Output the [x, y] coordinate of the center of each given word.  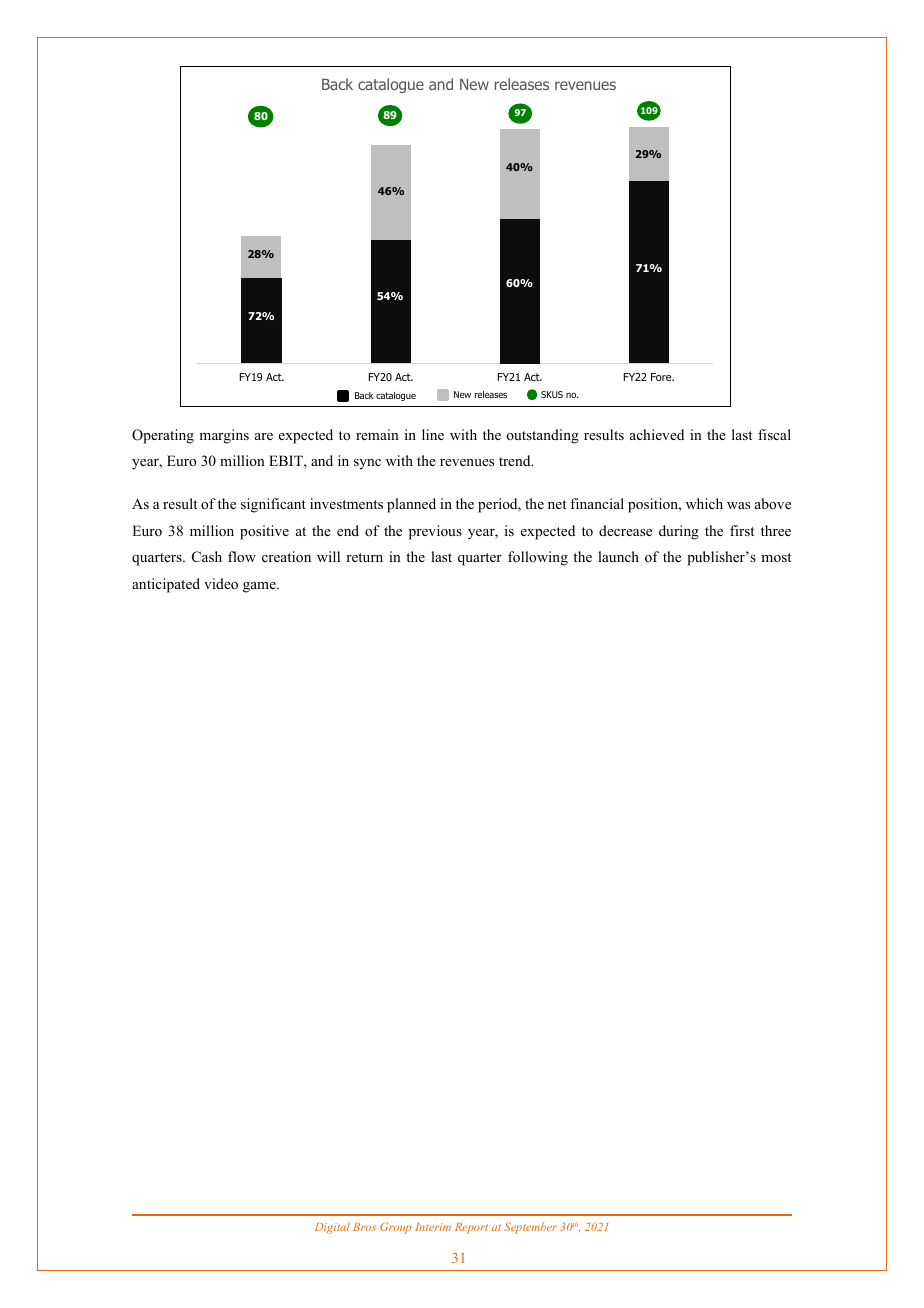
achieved [657, 434]
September [530, 1228]
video [221, 583]
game [260, 587]
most [776, 557]
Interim [433, 1227]
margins [224, 436]
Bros [364, 1227]
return [364, 557]
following [538, 558]
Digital [332, 1228]
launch [618, 556]
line [433, 434]
